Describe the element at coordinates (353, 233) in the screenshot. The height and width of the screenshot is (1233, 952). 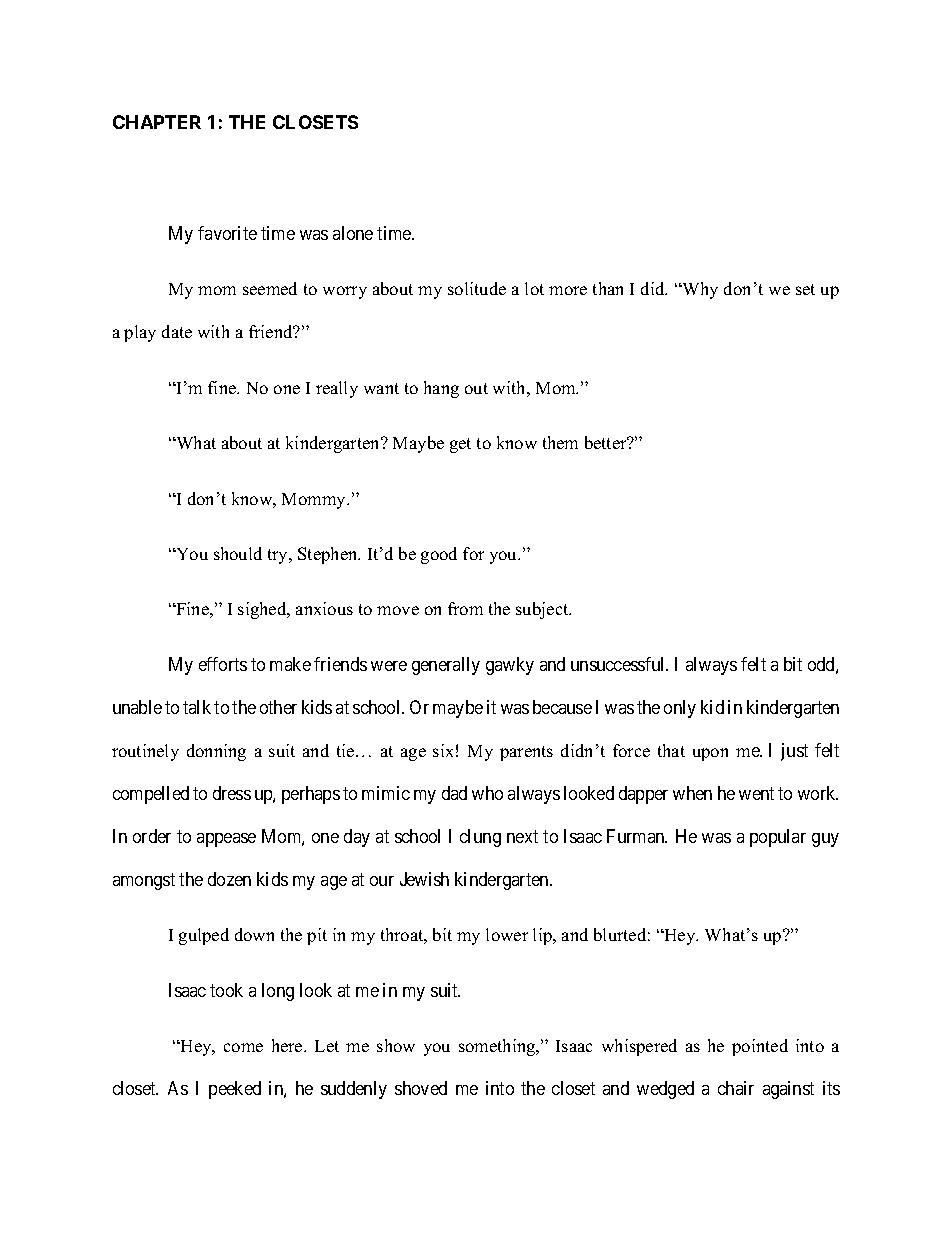
I see `alone` at that location.
